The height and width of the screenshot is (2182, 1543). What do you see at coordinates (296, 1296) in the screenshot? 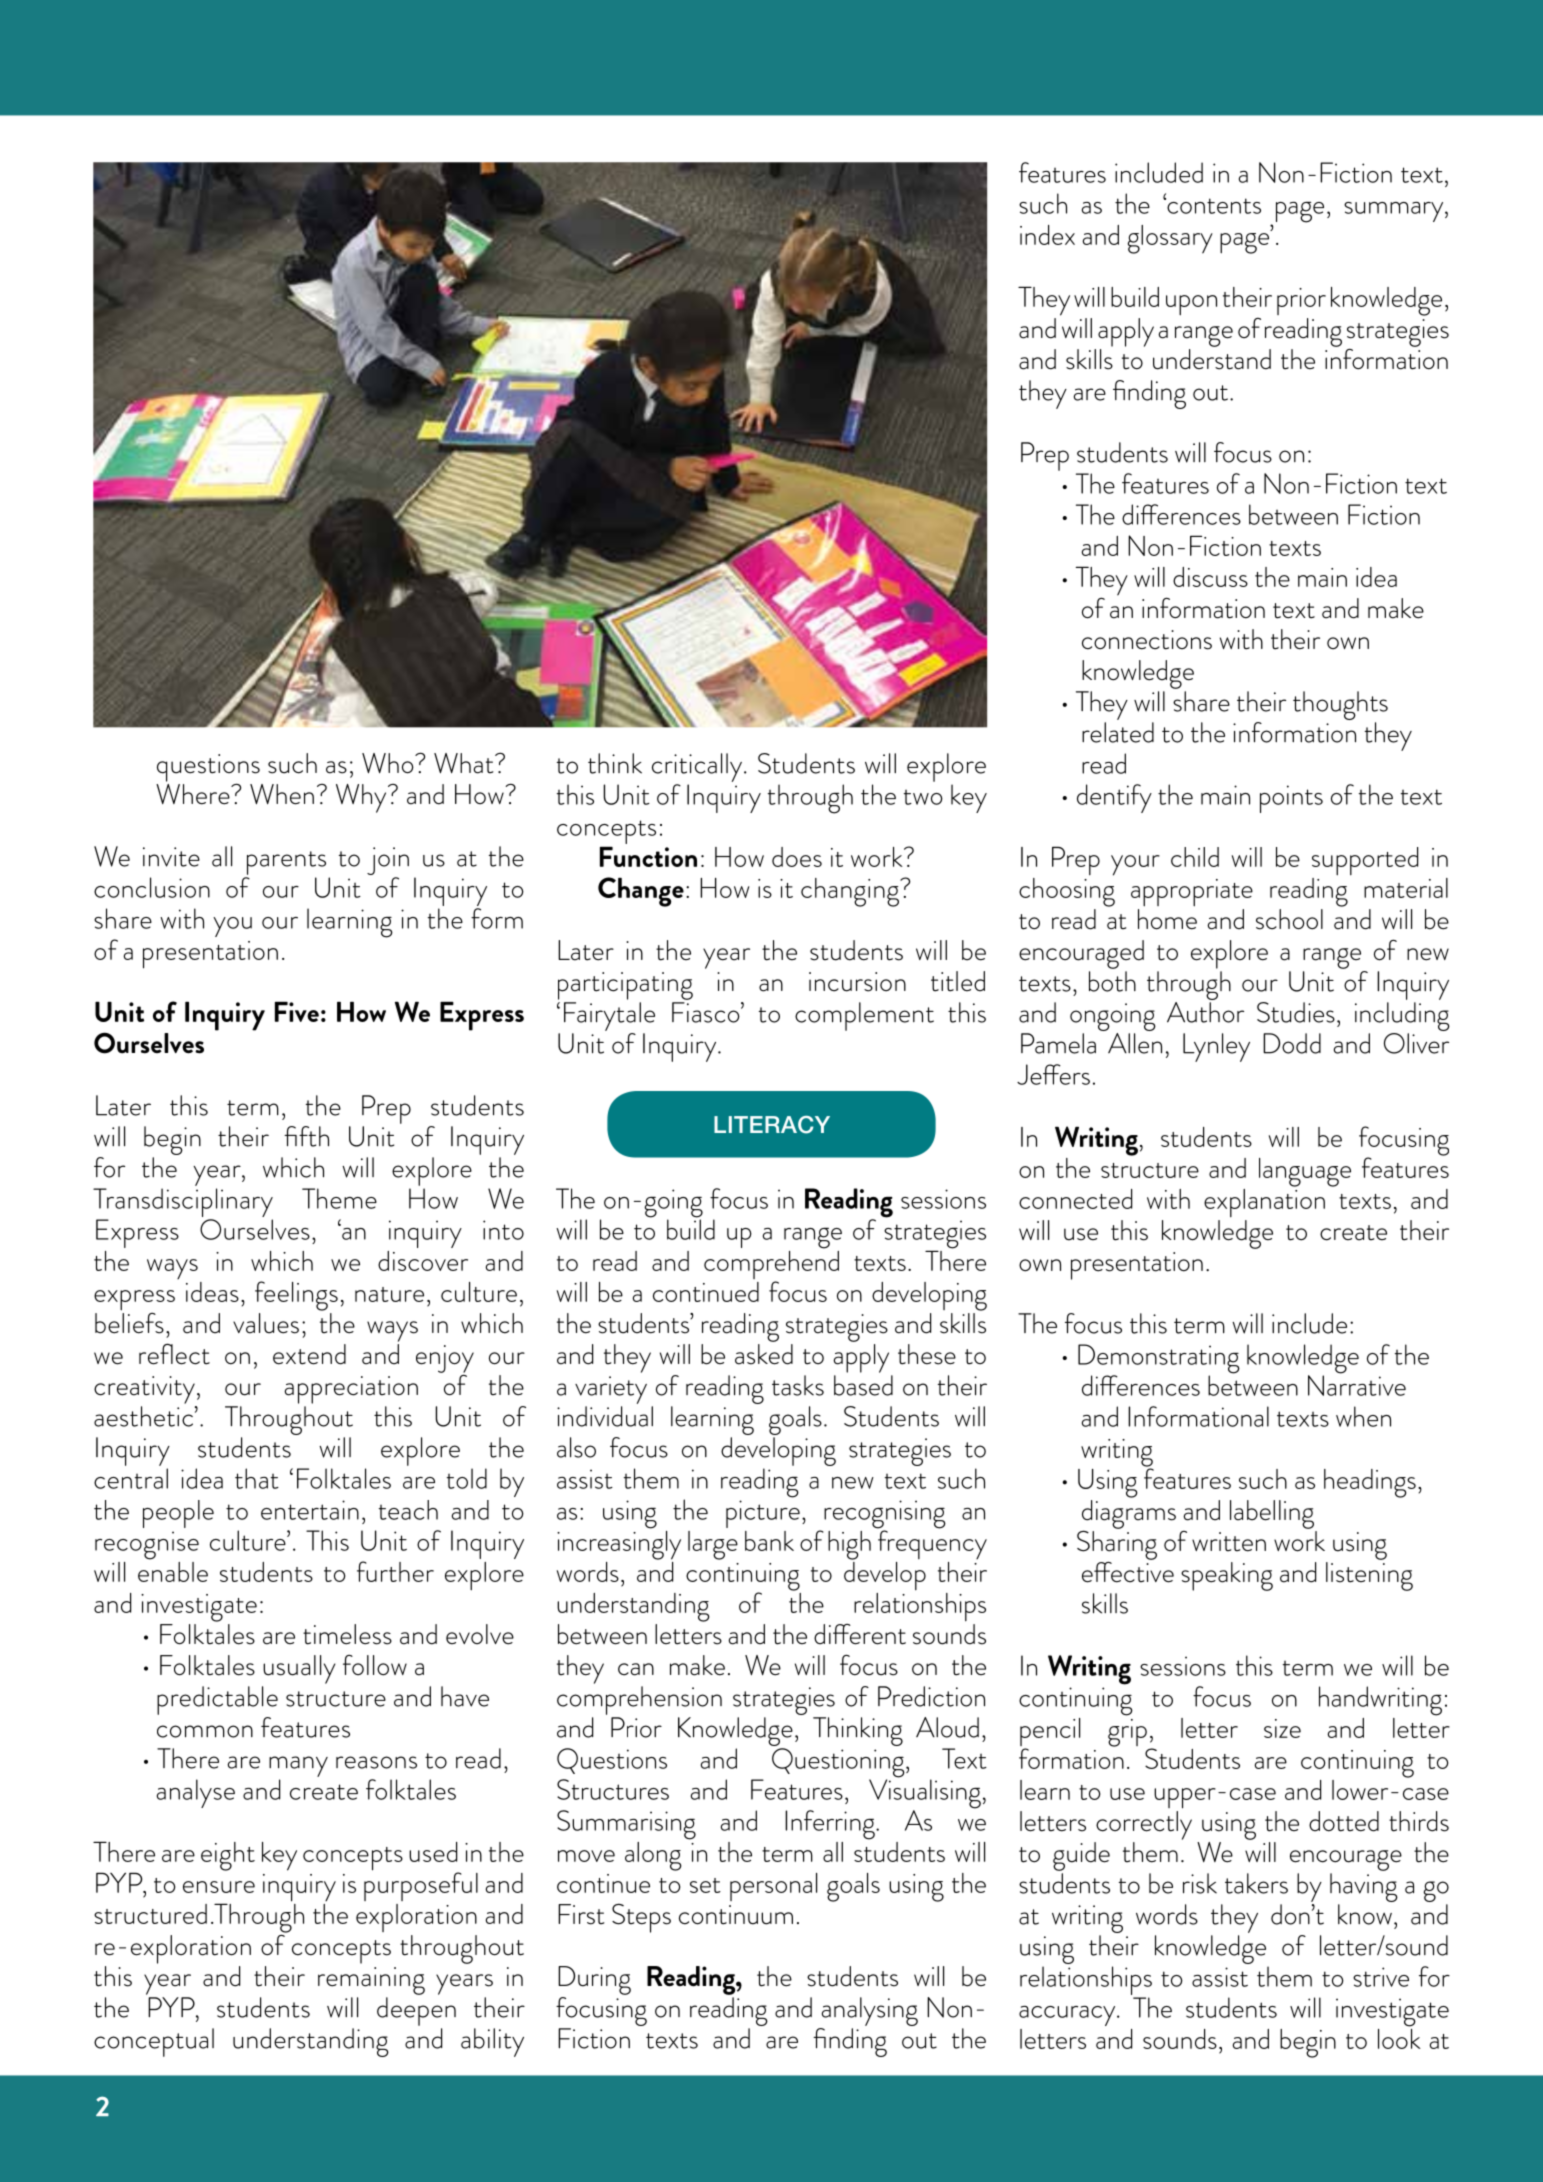
I see `feelings` at bounding box center [296, 1296].
